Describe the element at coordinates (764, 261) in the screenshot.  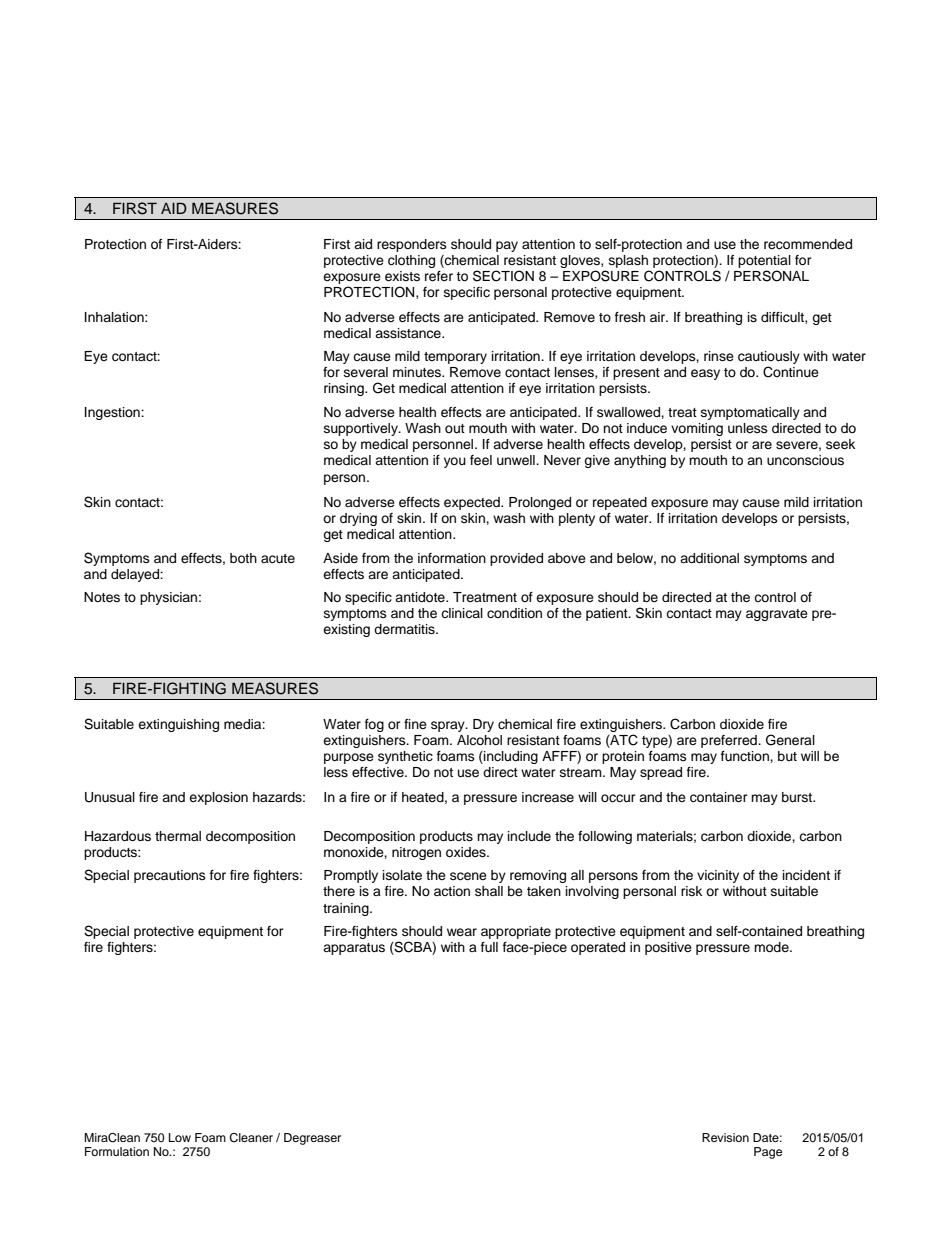
I see `potential` at that location.
